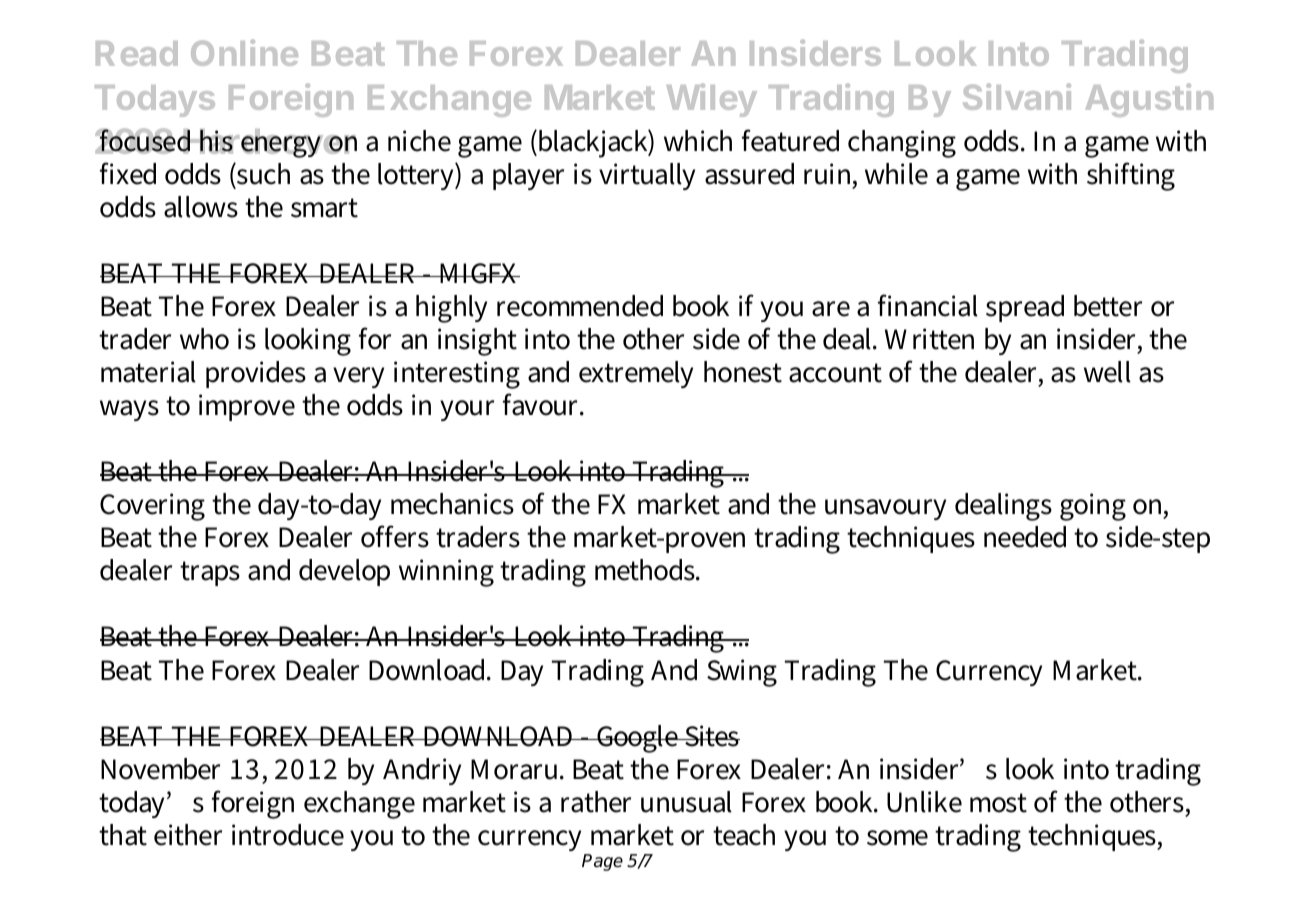 This image has width=1311, height=924. I want to click on favour, so click(543, 404).
